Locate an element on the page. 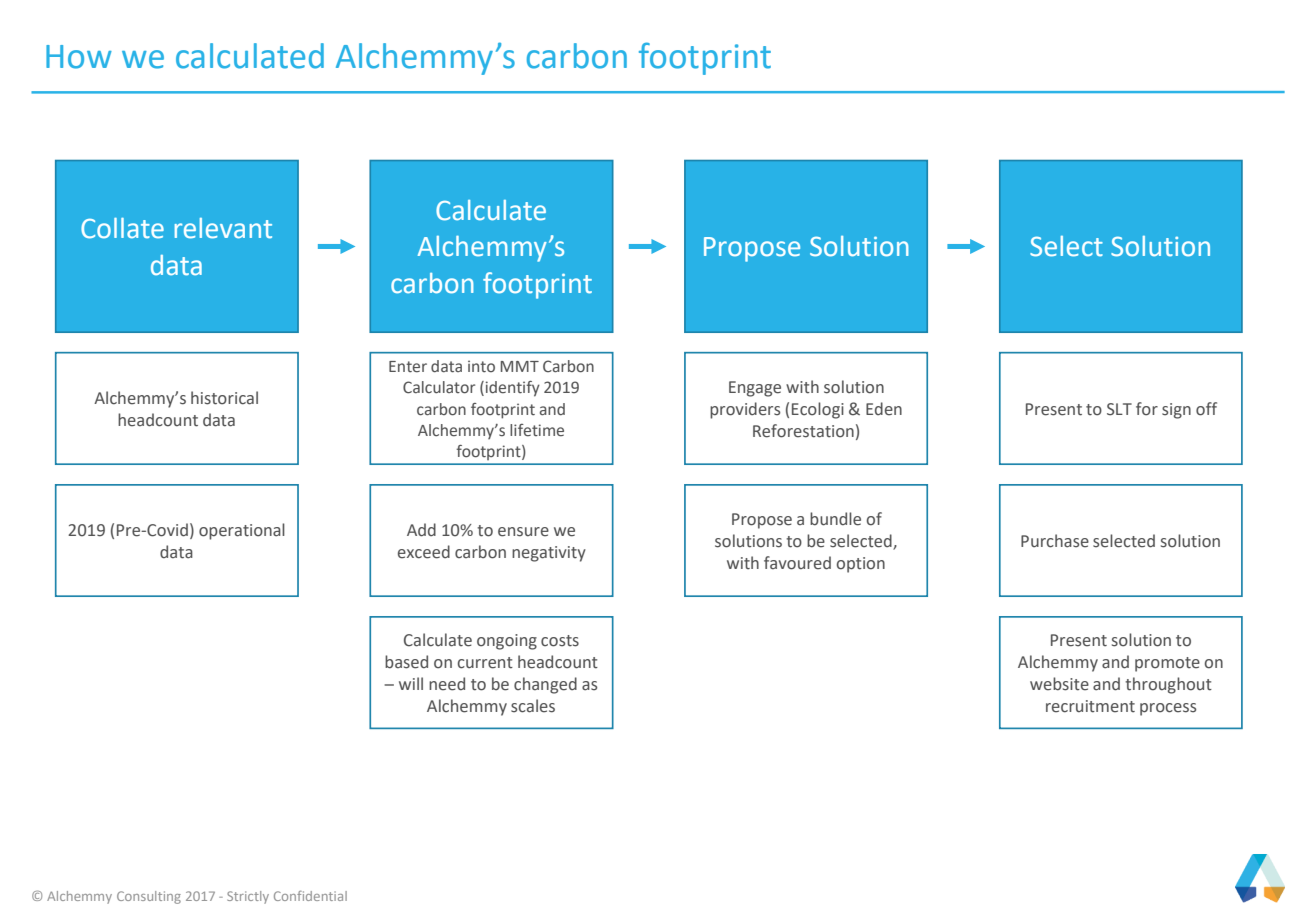  How is located at coordinates (79, 57).
